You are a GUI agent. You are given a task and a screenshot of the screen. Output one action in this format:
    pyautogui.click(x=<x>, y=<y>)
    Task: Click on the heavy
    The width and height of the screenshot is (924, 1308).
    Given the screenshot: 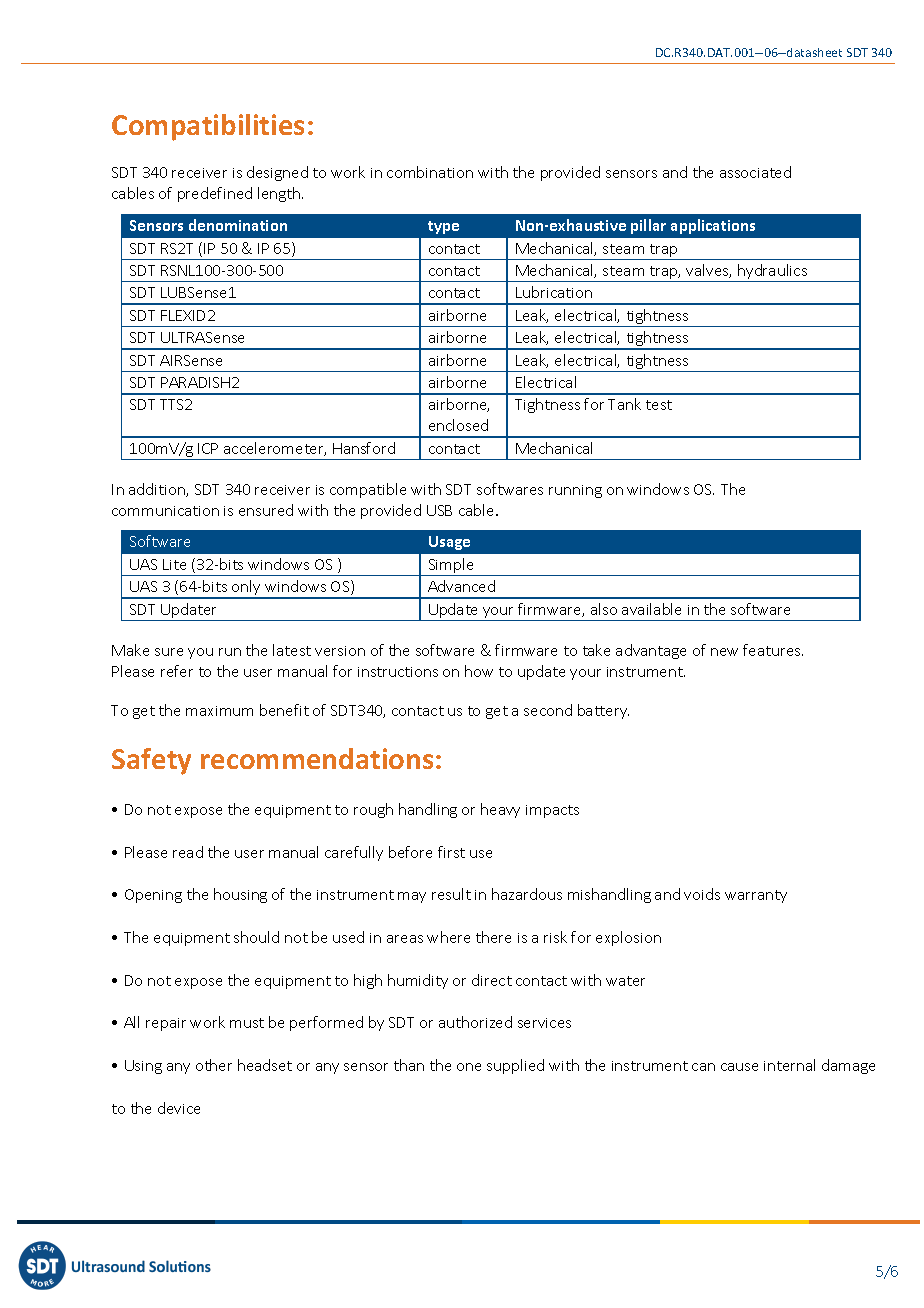 What is the action you would take?
    pyautogui.click(x=500, y=810)
